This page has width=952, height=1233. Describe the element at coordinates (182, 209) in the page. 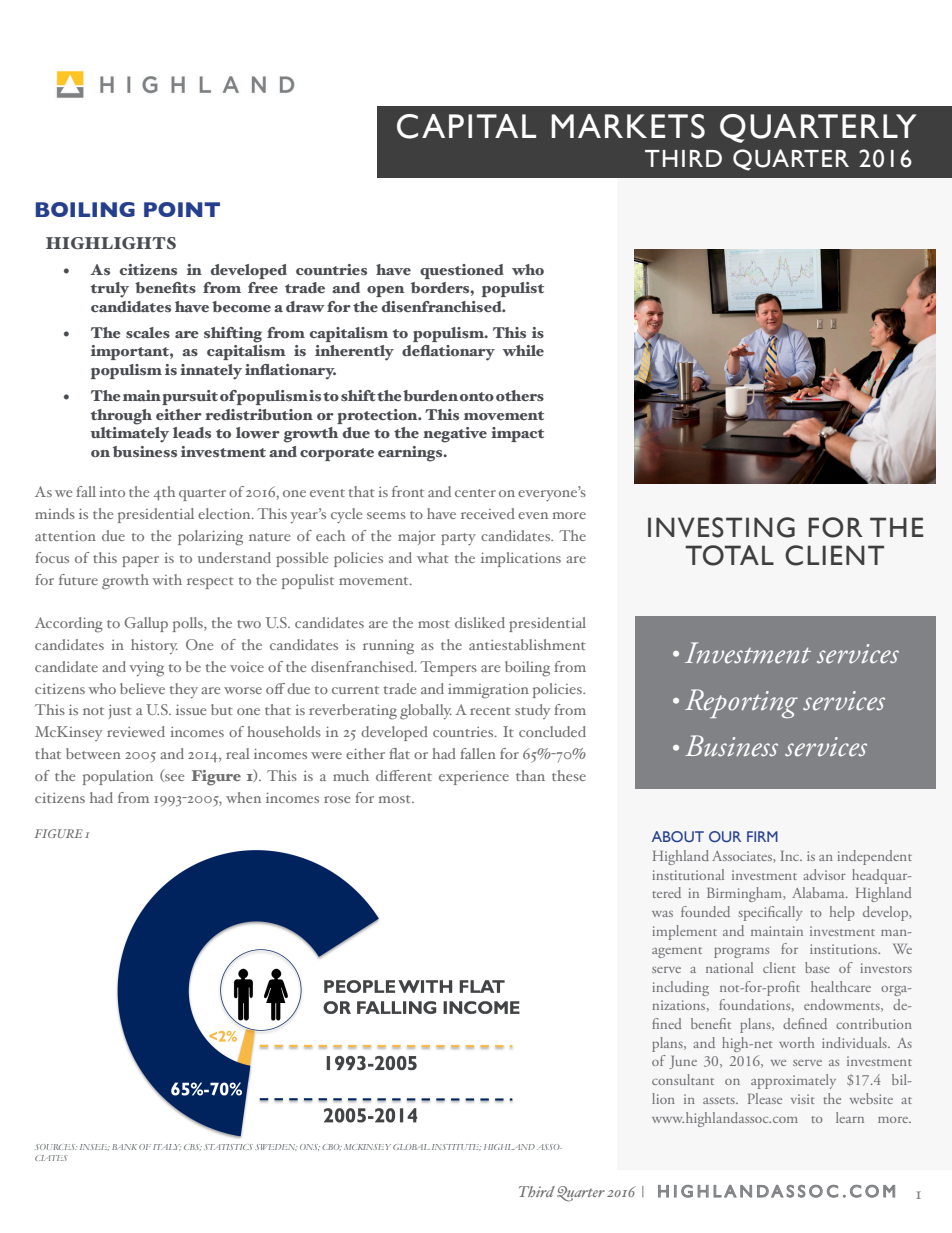

I see `POINT` at that location.
